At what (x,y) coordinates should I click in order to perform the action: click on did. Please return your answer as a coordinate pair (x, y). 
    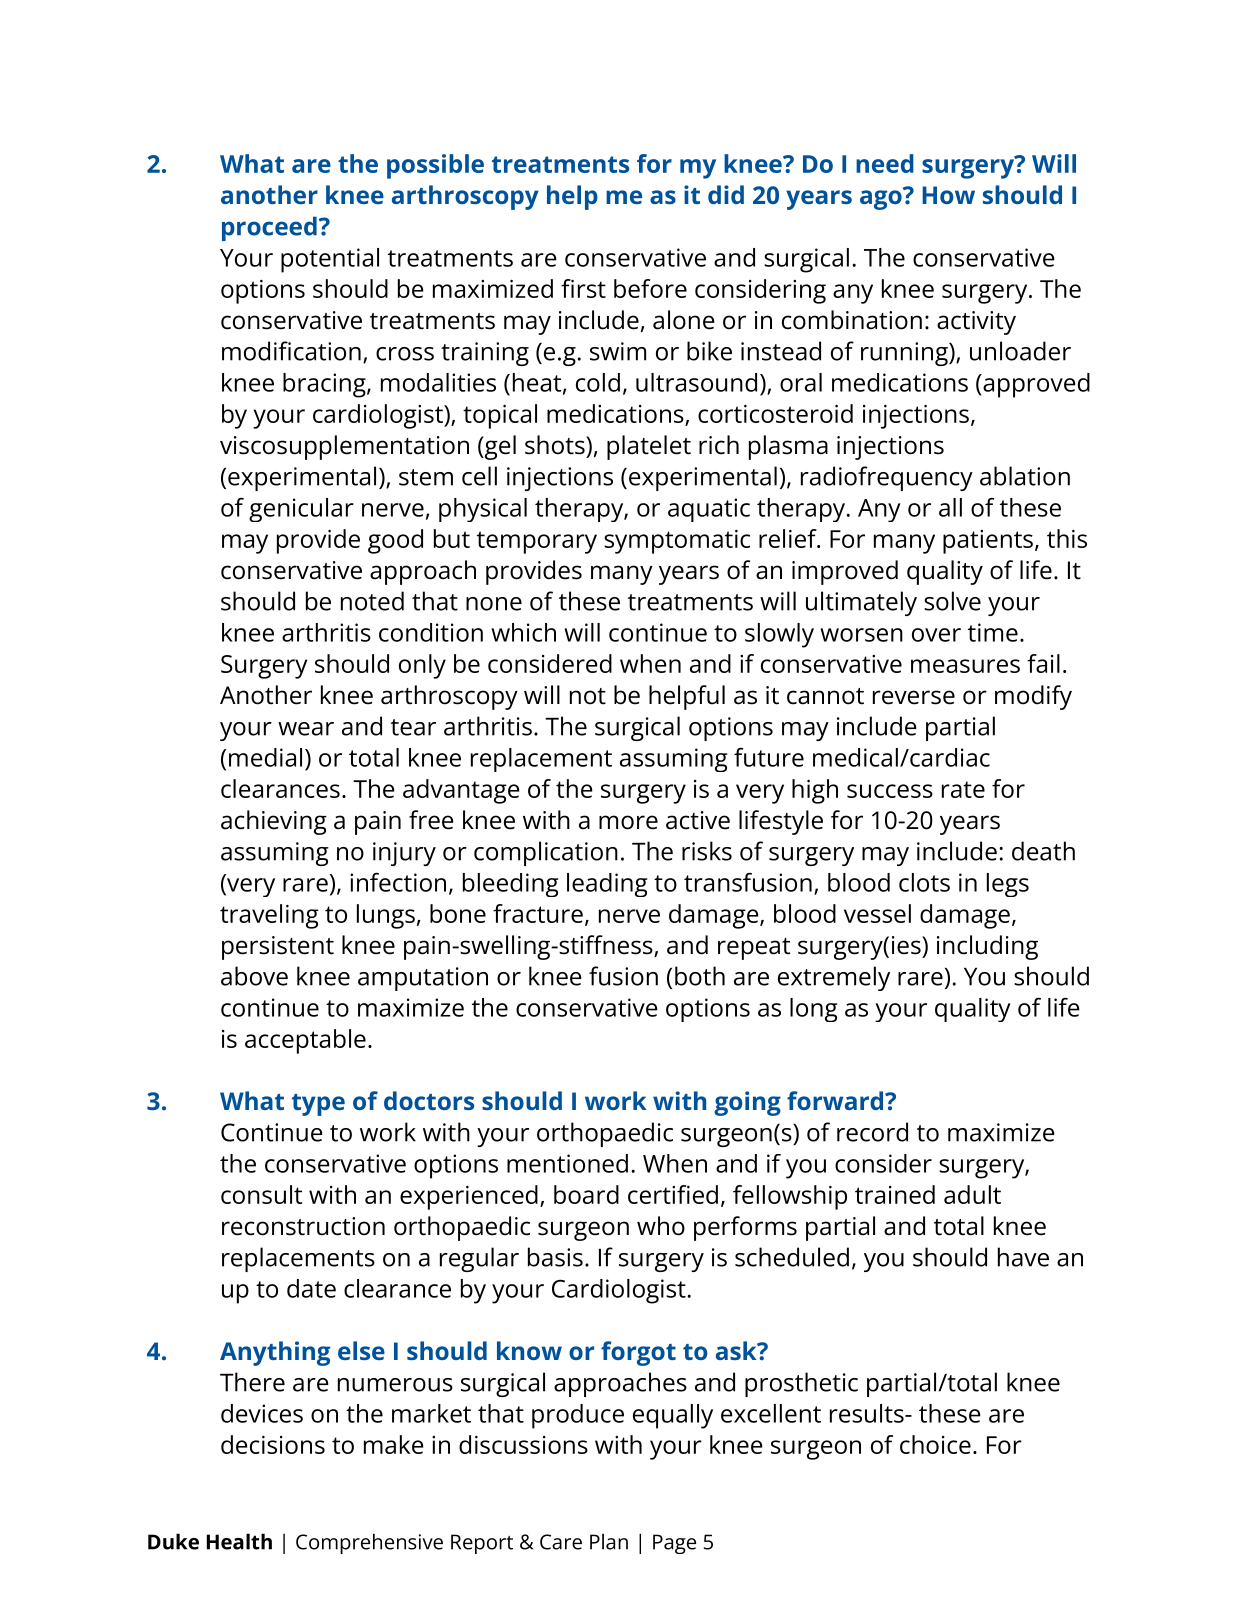
    Looking at the image, I should click on (726, 194).
